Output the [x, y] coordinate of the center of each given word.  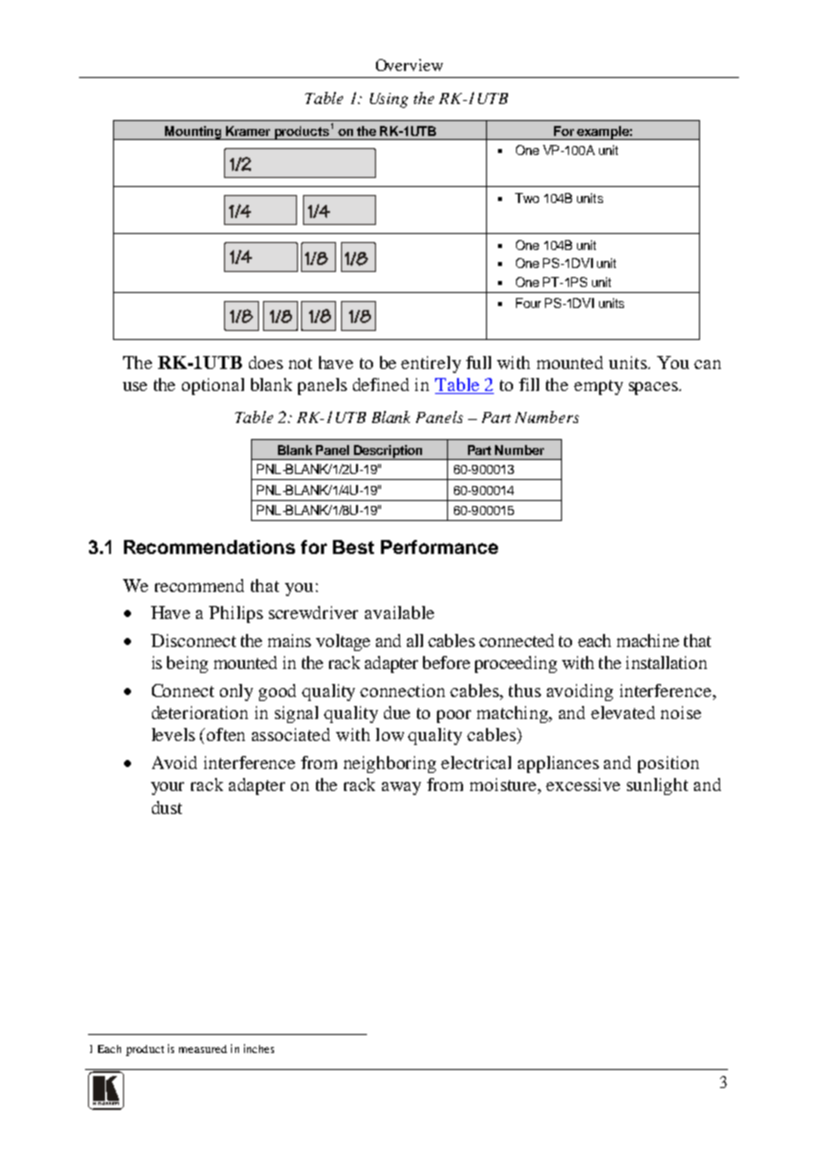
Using [389, 100]
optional [213, 386]
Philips [236, 614]
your [167, 788]
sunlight [657, 786]
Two [527, 198]
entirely [431, 364]
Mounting [193, 133]
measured [203, 1049]
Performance [439, 547]
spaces [654, 388]
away [401, 788]
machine [648, 640]
